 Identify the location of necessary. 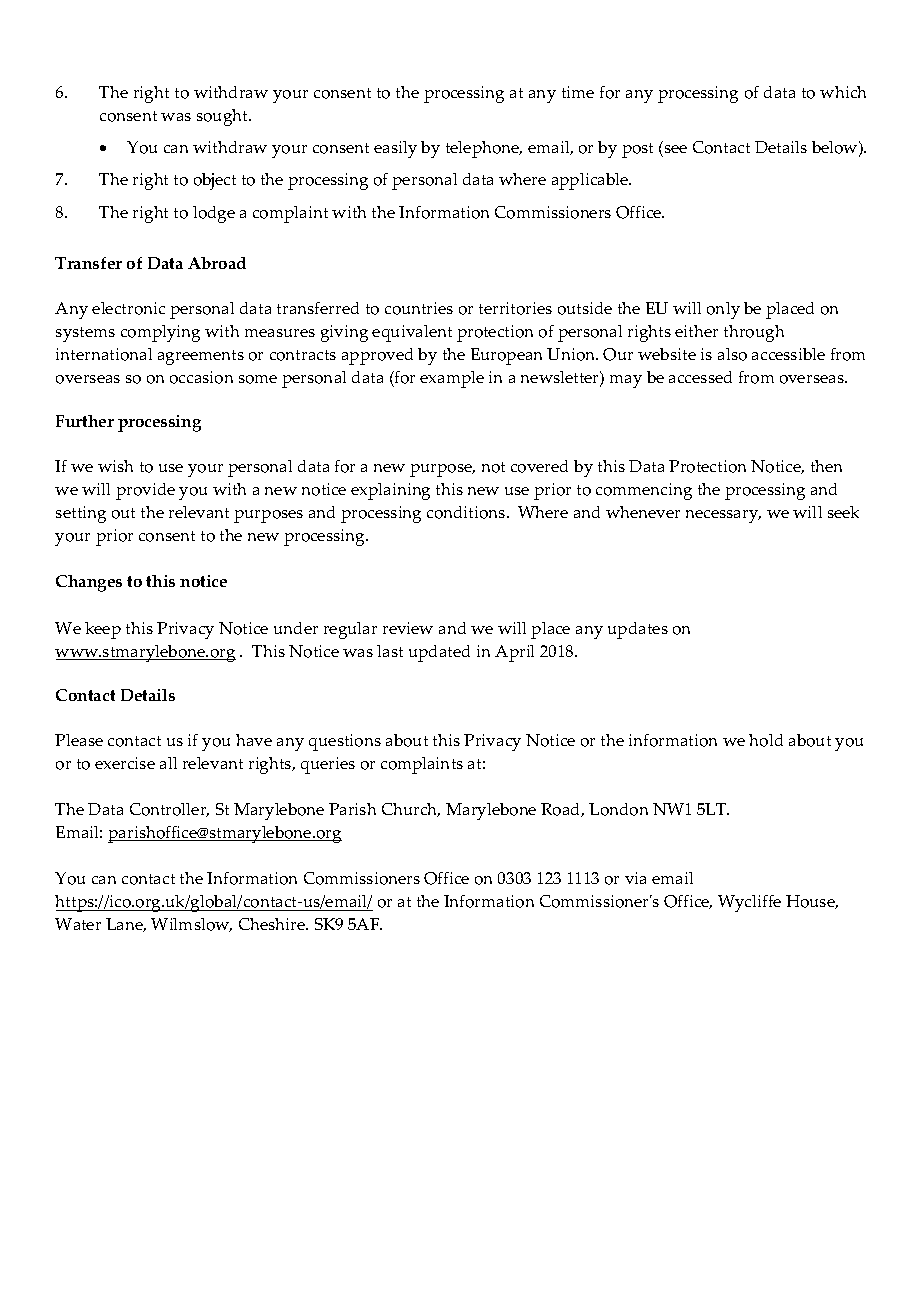
(723, 516).
